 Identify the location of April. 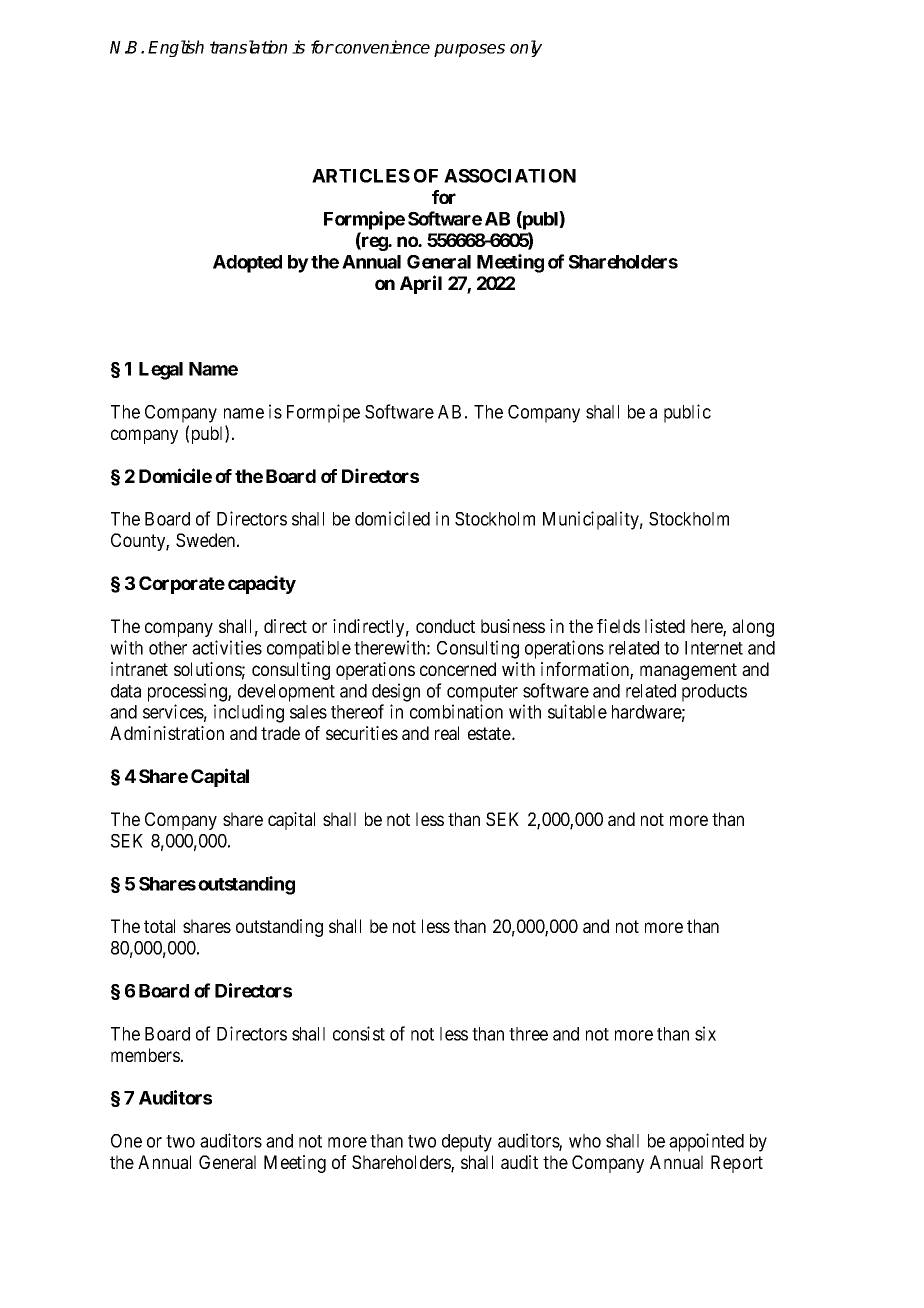
(421, 284).
